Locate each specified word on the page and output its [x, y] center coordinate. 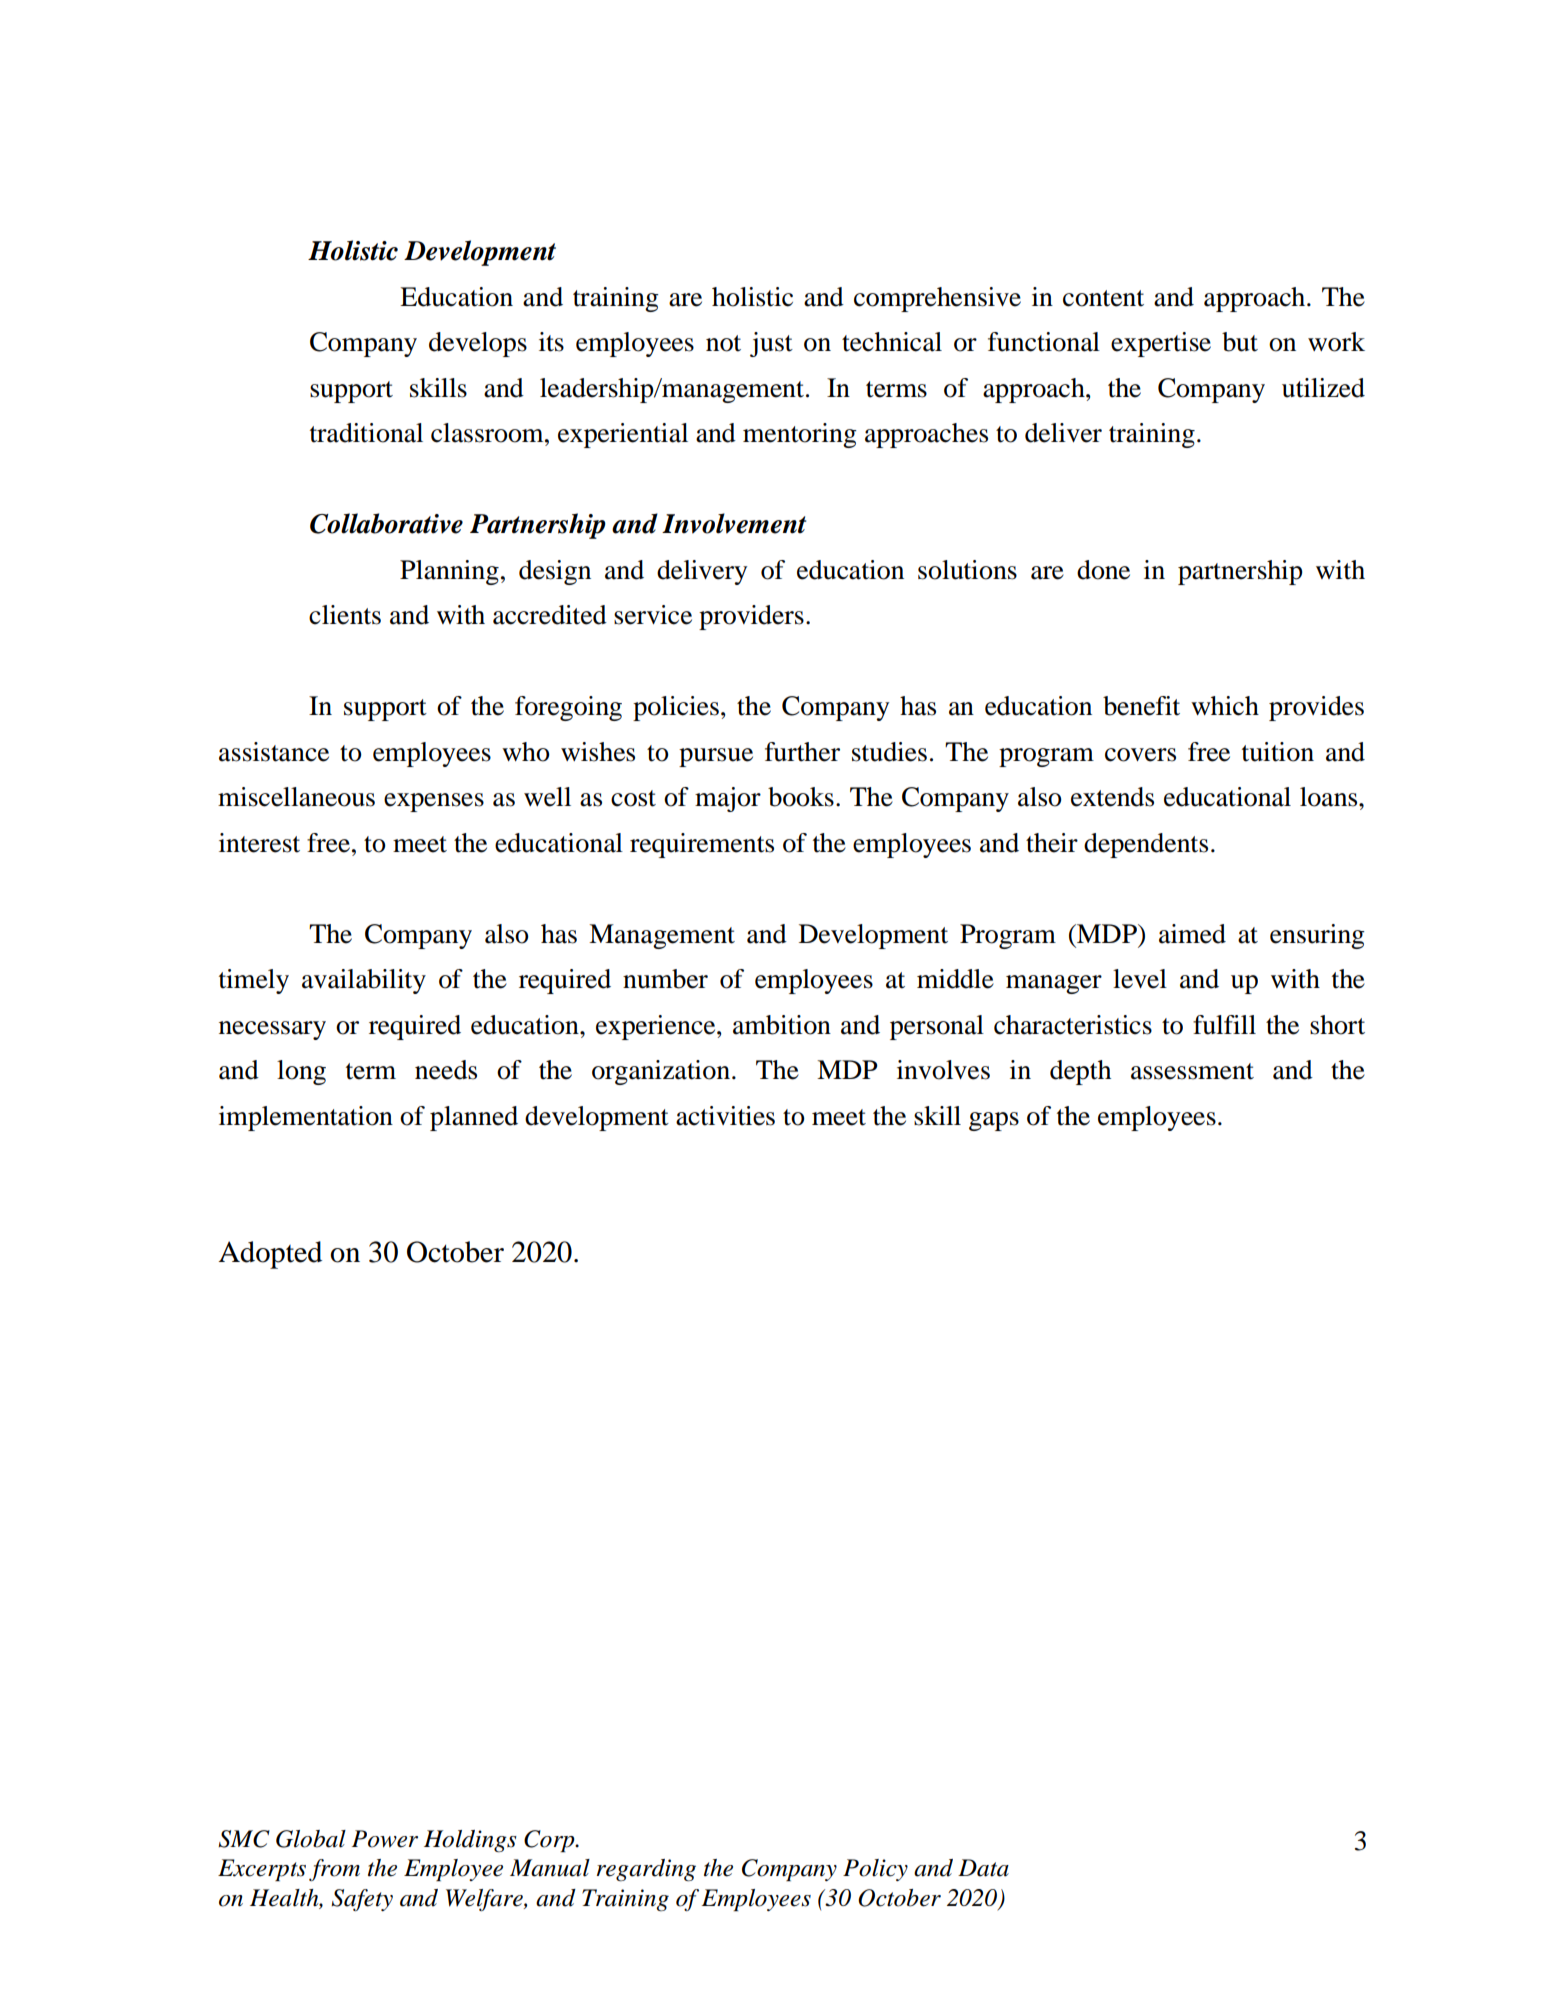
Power [385, 1839]
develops [478, 344]
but [1240, 342]
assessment [1192, 1071]
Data [983, 1868]
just [771, 344]
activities [725, 1116]
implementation [306, 1118]
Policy [875, 1870]
